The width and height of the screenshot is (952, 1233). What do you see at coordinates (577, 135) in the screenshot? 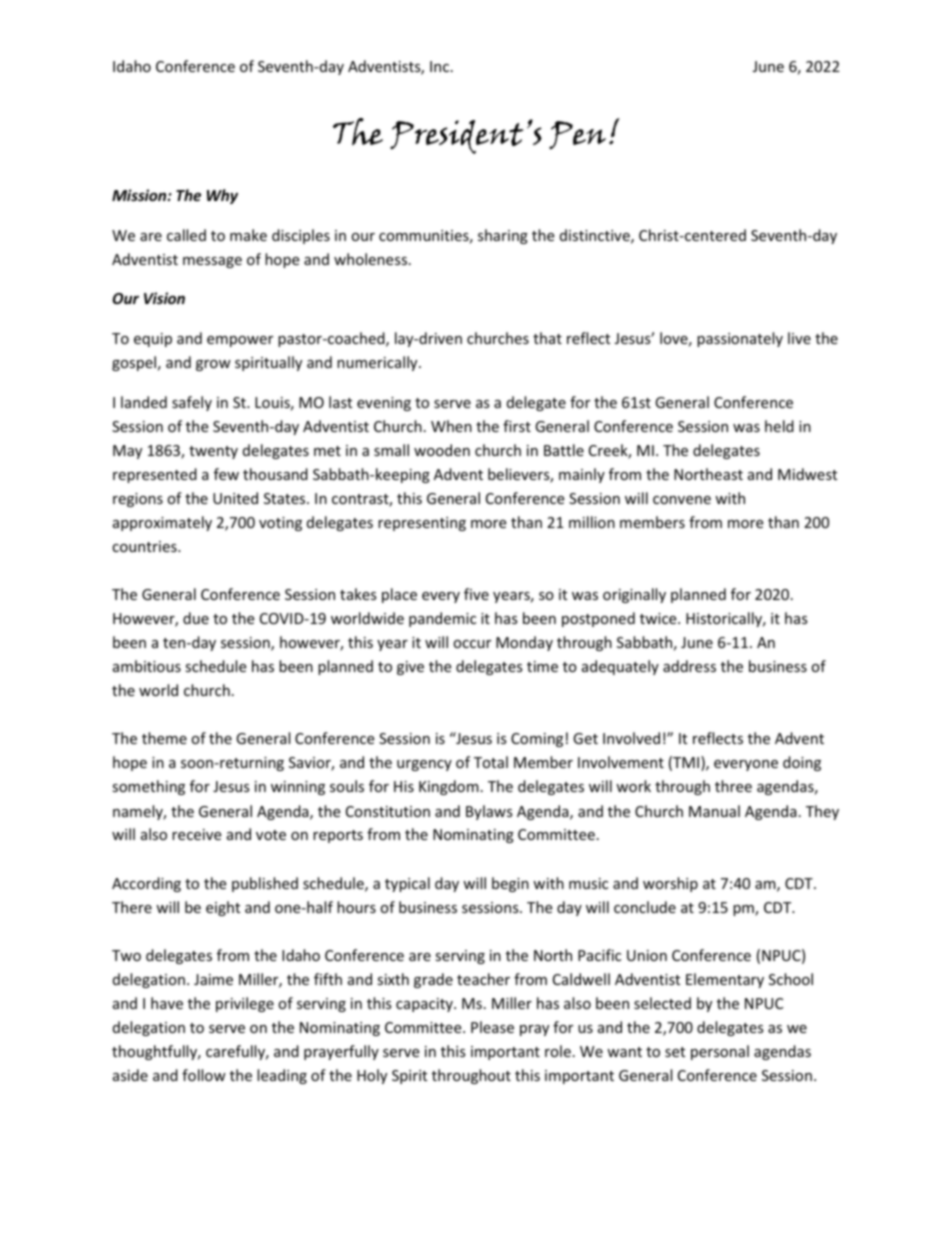
I see `Pen` at bounding box center [577, 135].
